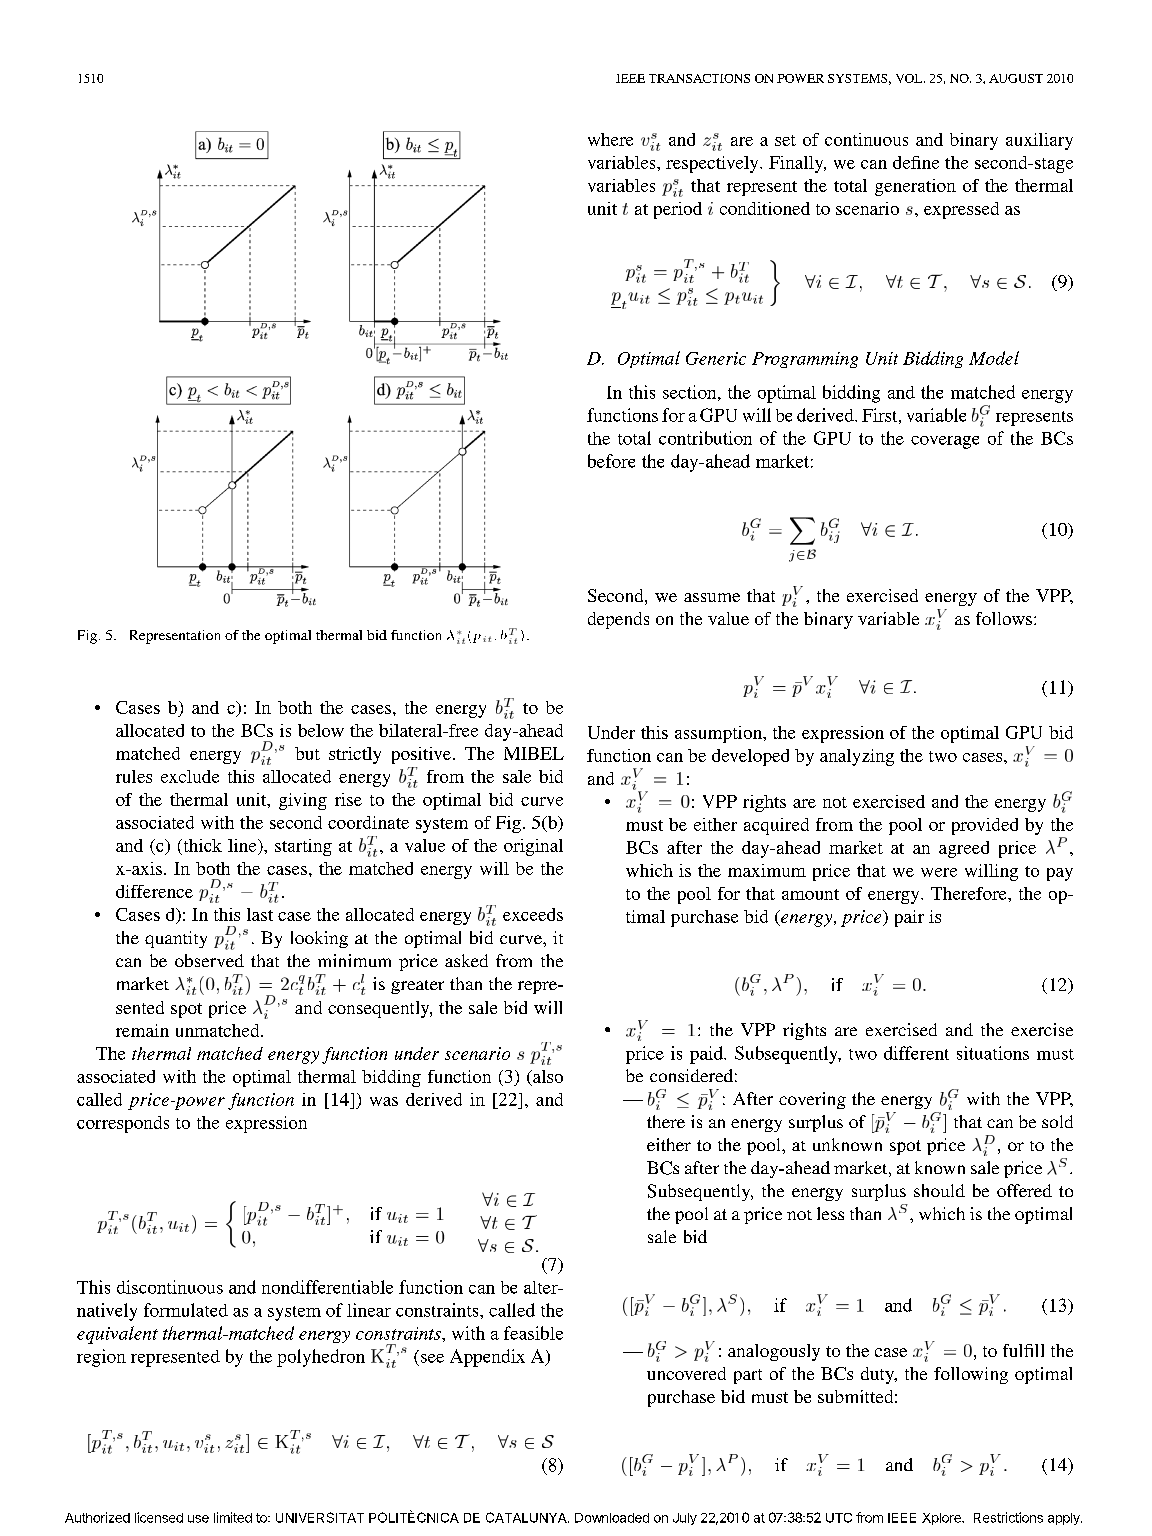 The width and height of the document is (1152, 1536). What do you see at coordinates (533, 847) in the document?
I see `original` at bounding box center [533, 847].
